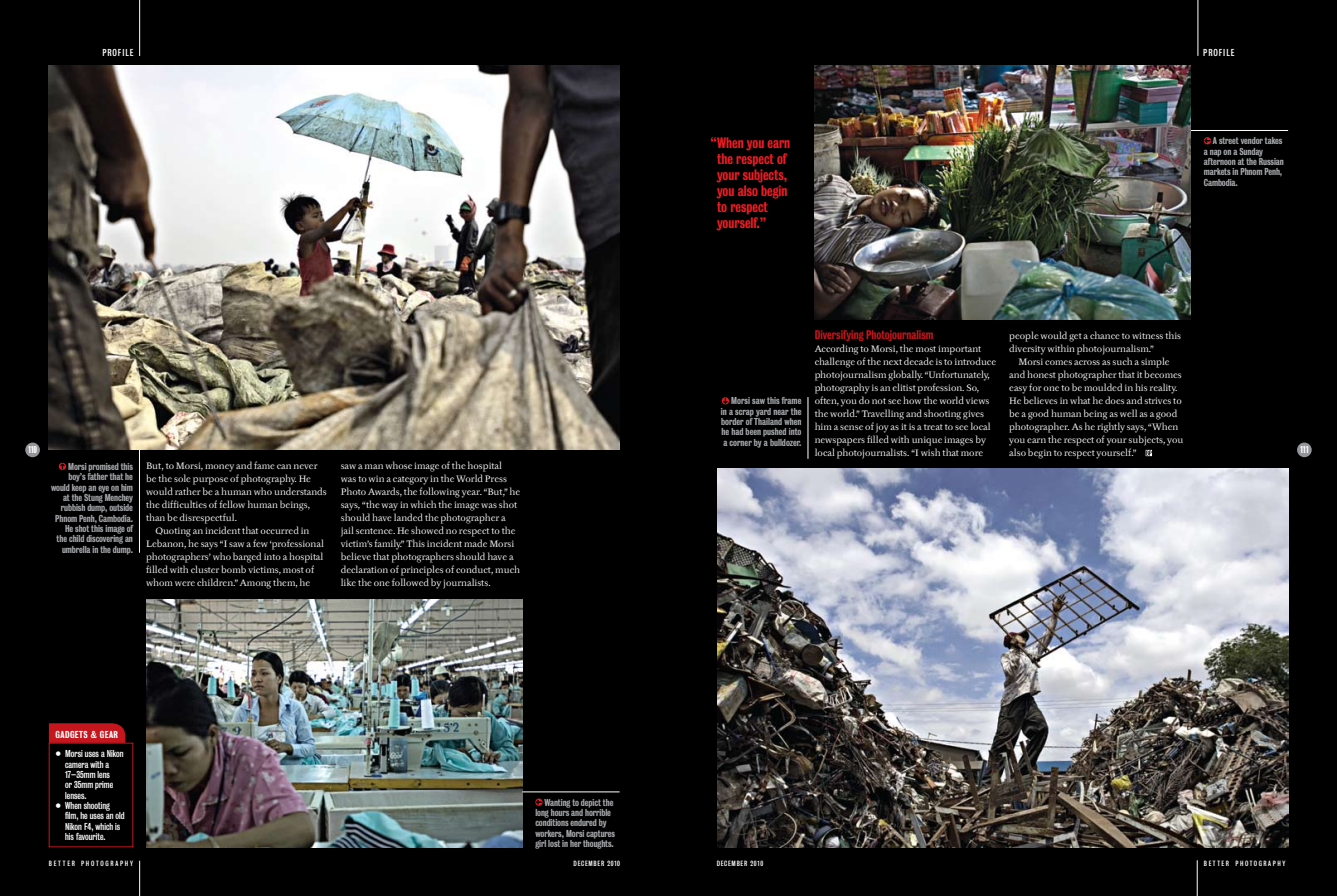 The image size is (1337, 896). What do you see at coordinates (837, 349) in the screenshot?
I see `According` at bounding box center [837, 349].
